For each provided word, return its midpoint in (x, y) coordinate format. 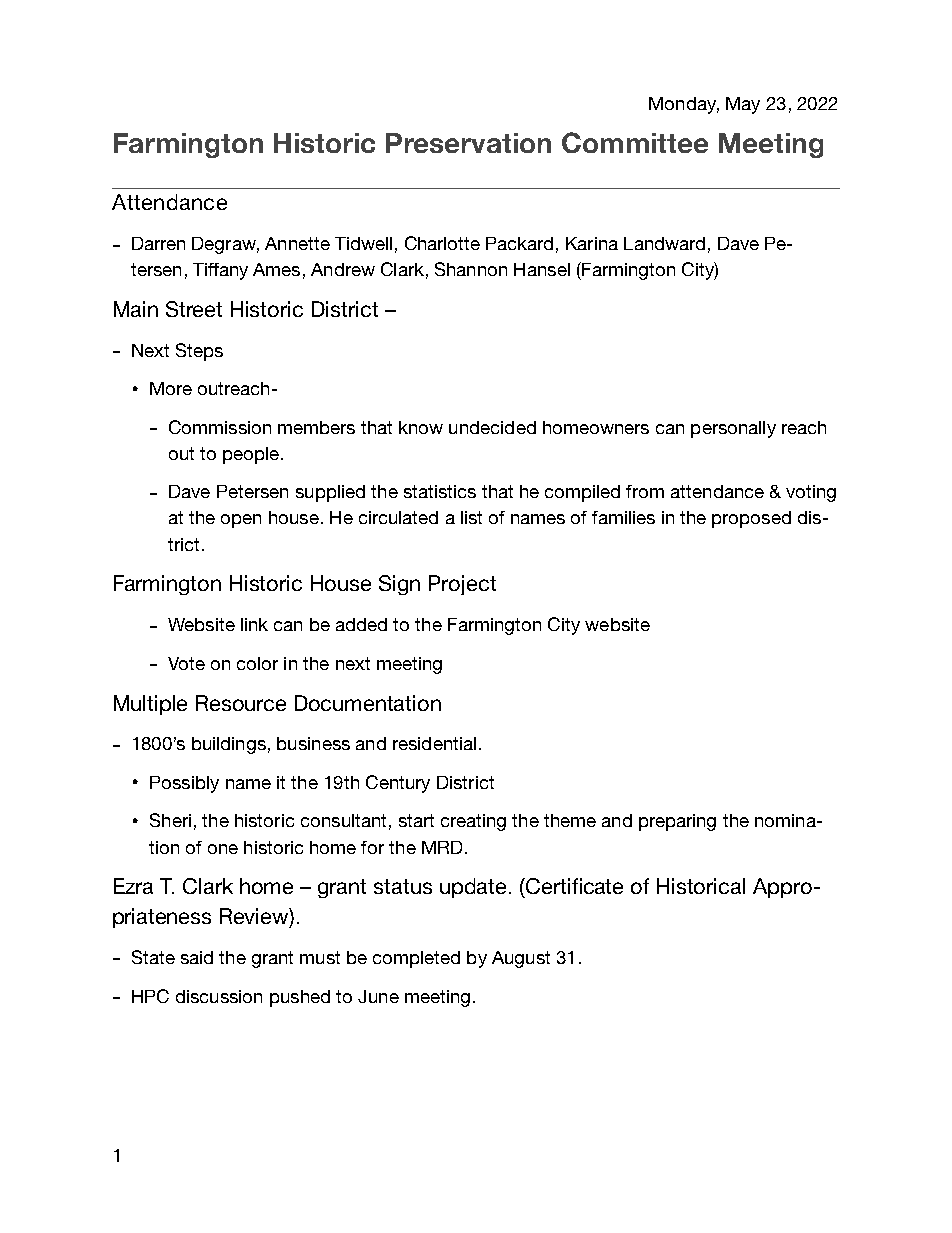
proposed (751, 519)
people (251, 455)
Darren (158, 243)
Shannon (471, 269)
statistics (440, 491)
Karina (592, 243)
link (254, 624)
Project (462, 585)
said (197, 957)
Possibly (184, 784)
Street (194, 309)
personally (733, 429)
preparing (677, 822)
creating (473, 822)
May (743, 105)
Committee (635, 142)
